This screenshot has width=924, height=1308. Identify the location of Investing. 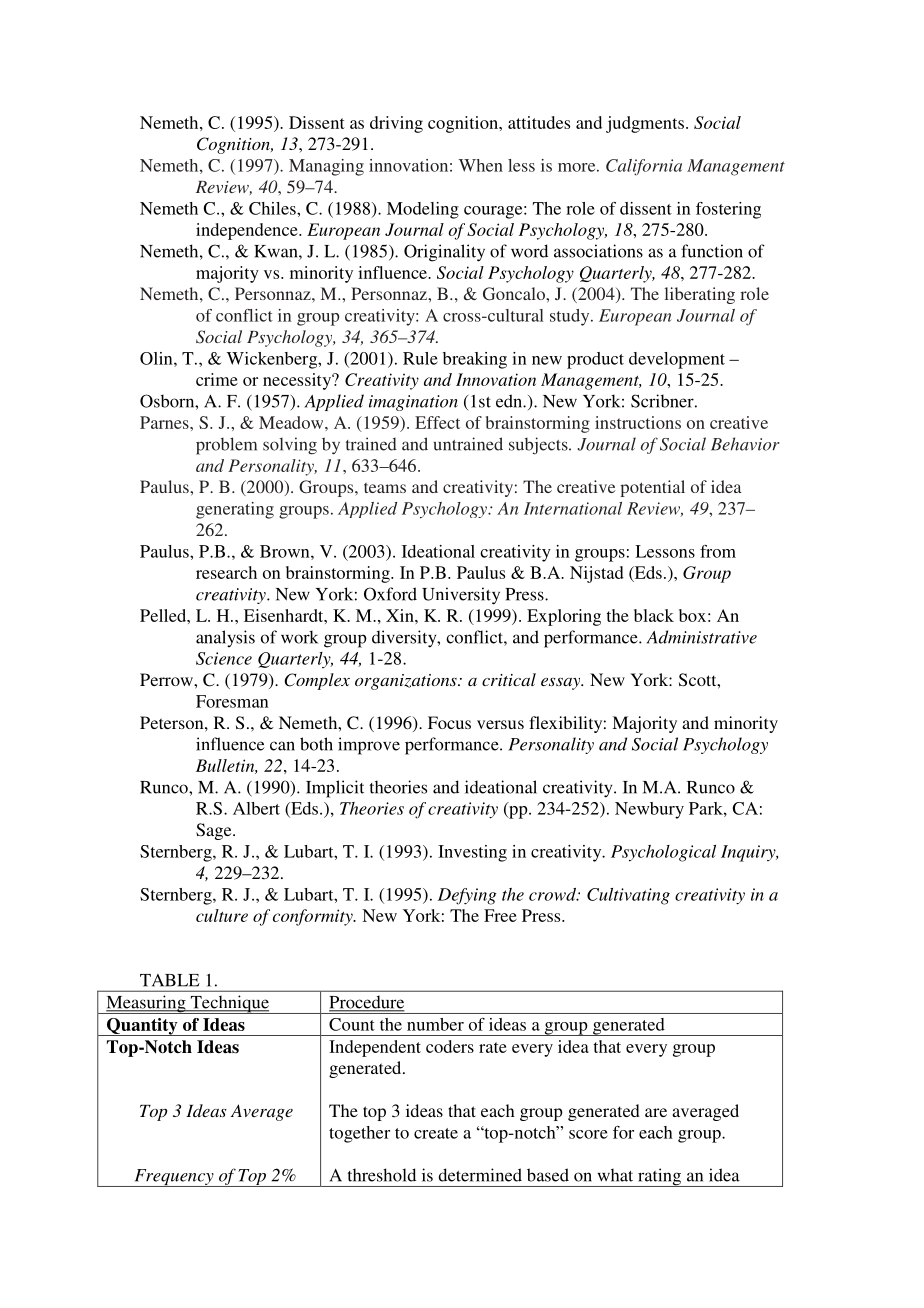
(472, 853).
